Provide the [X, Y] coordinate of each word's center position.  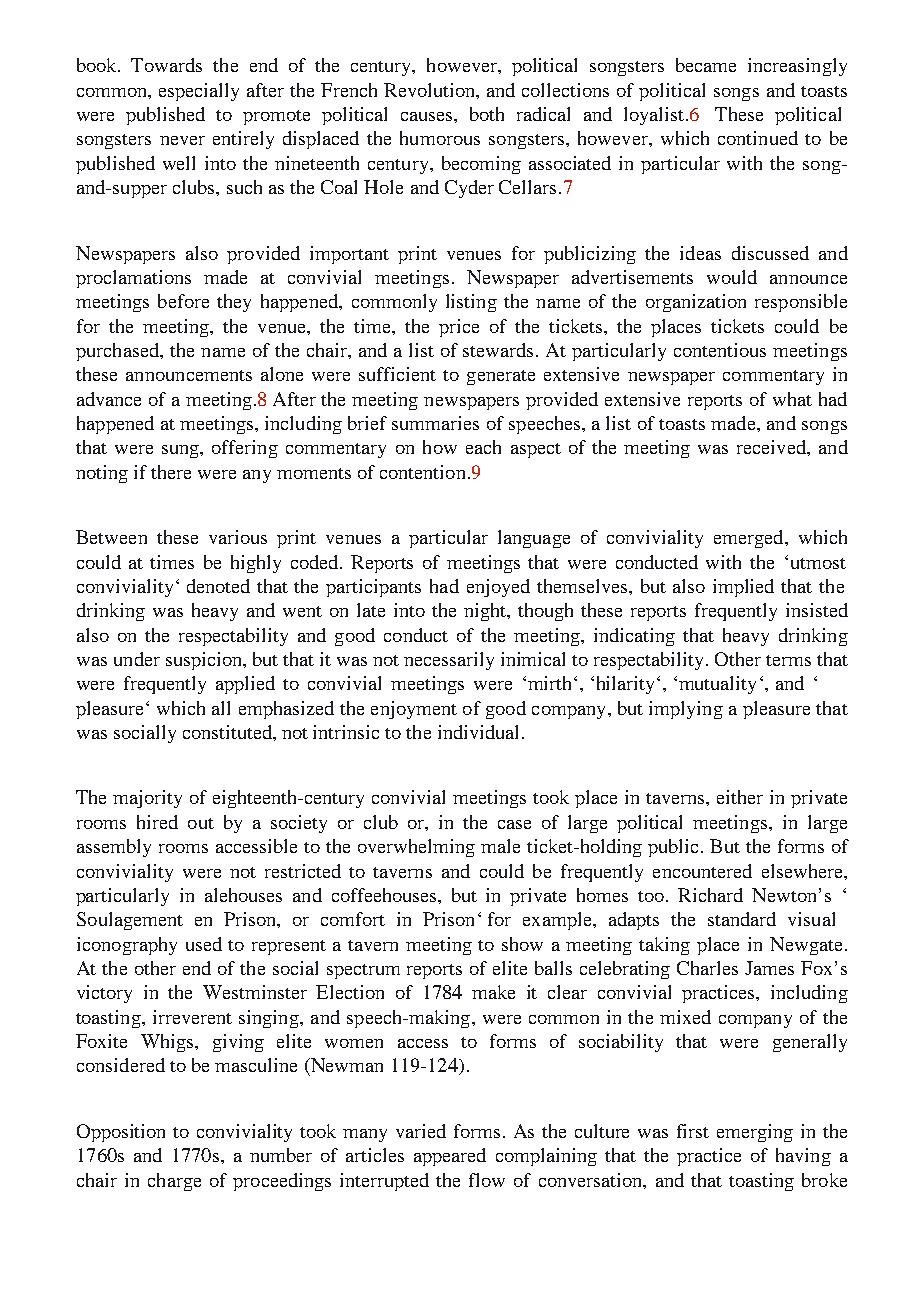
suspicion [205, 661]
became [706, 65]
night [486, 612]
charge [174, 1182]
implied [743, 588]
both [487, 114]
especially [199, 92]
